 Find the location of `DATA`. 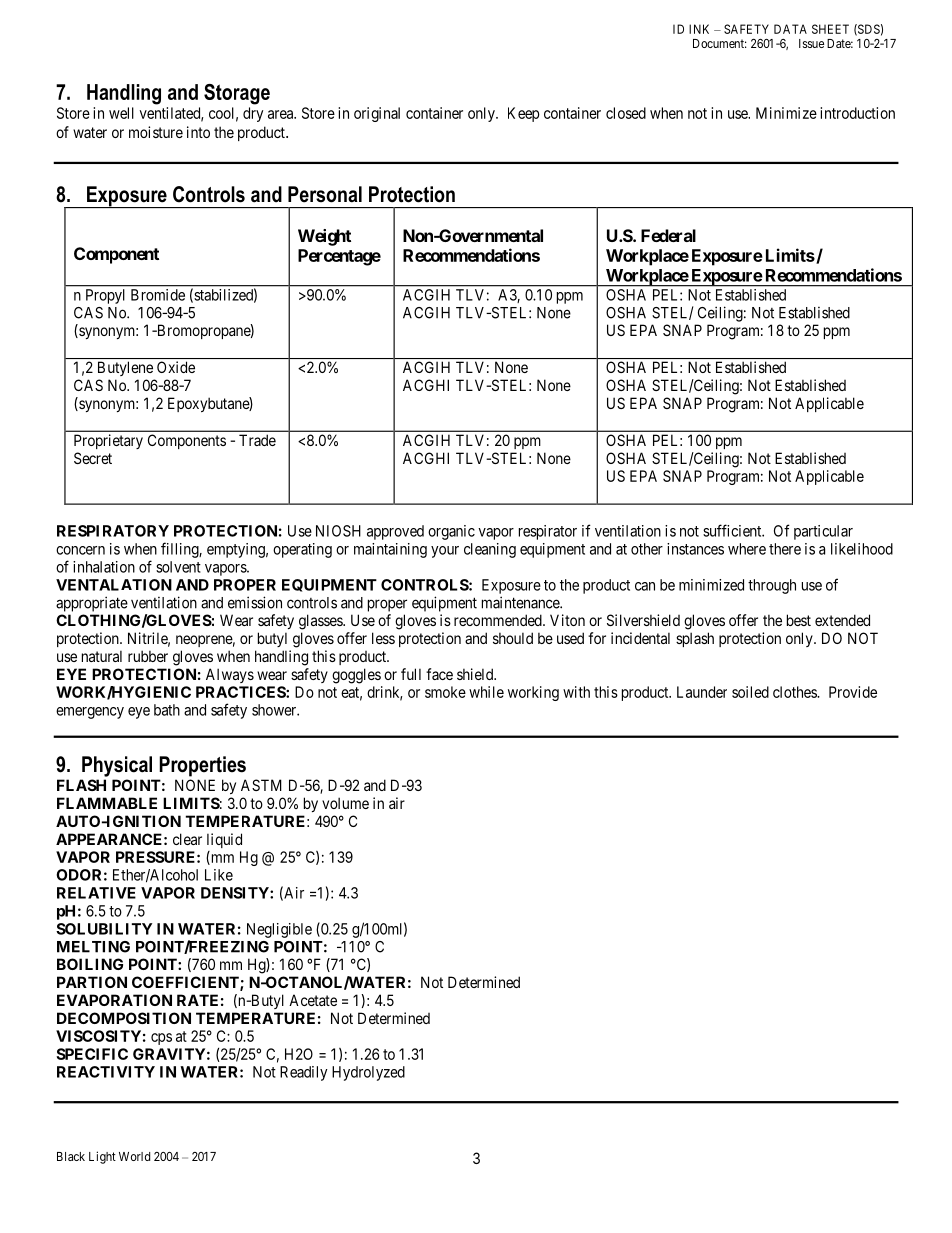

DATA is located at coordinates (790, 29).
